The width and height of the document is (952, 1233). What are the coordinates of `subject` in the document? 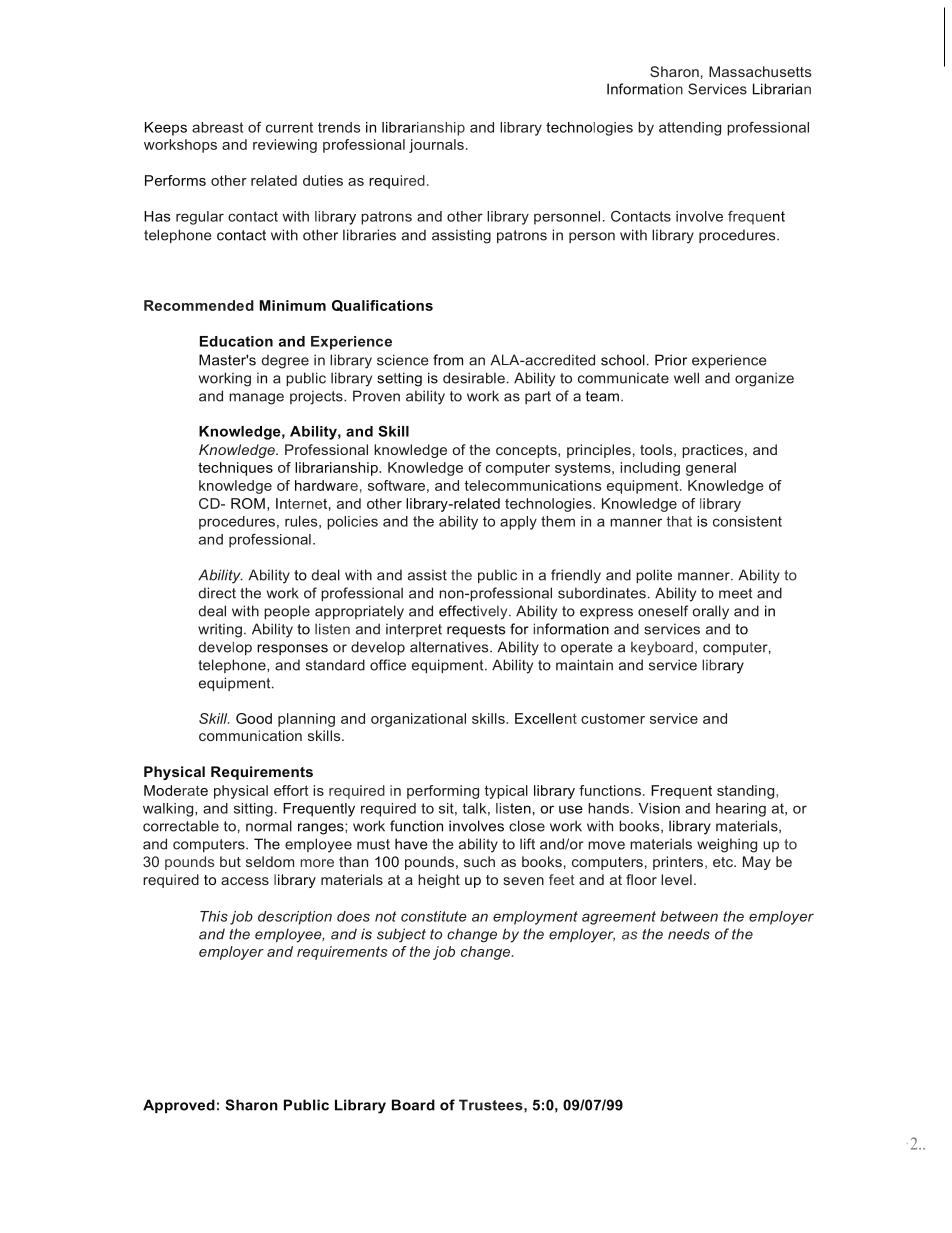 It's located at (401, 935).
